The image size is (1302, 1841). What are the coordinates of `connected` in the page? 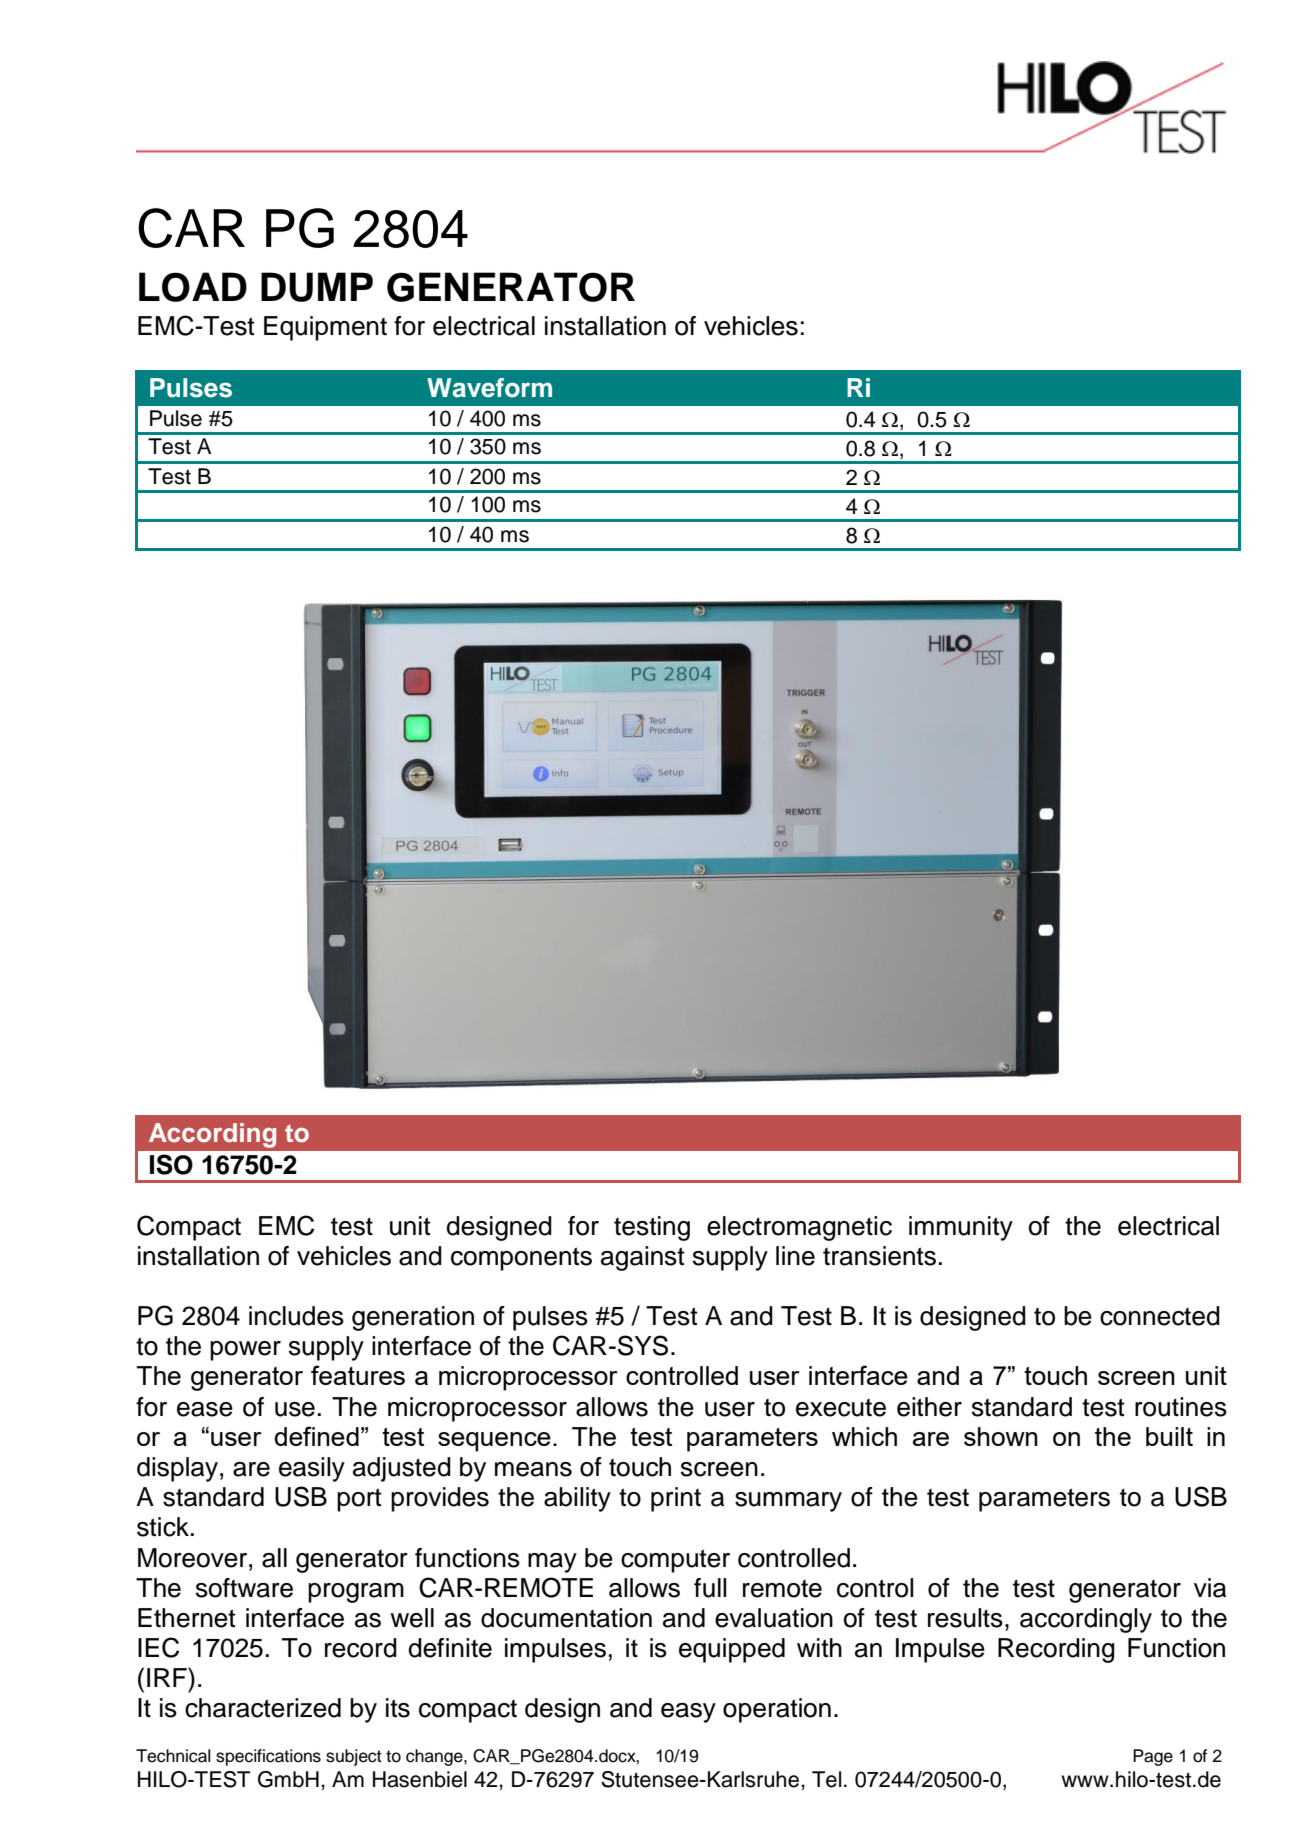 It's located at (1160, 1316).
